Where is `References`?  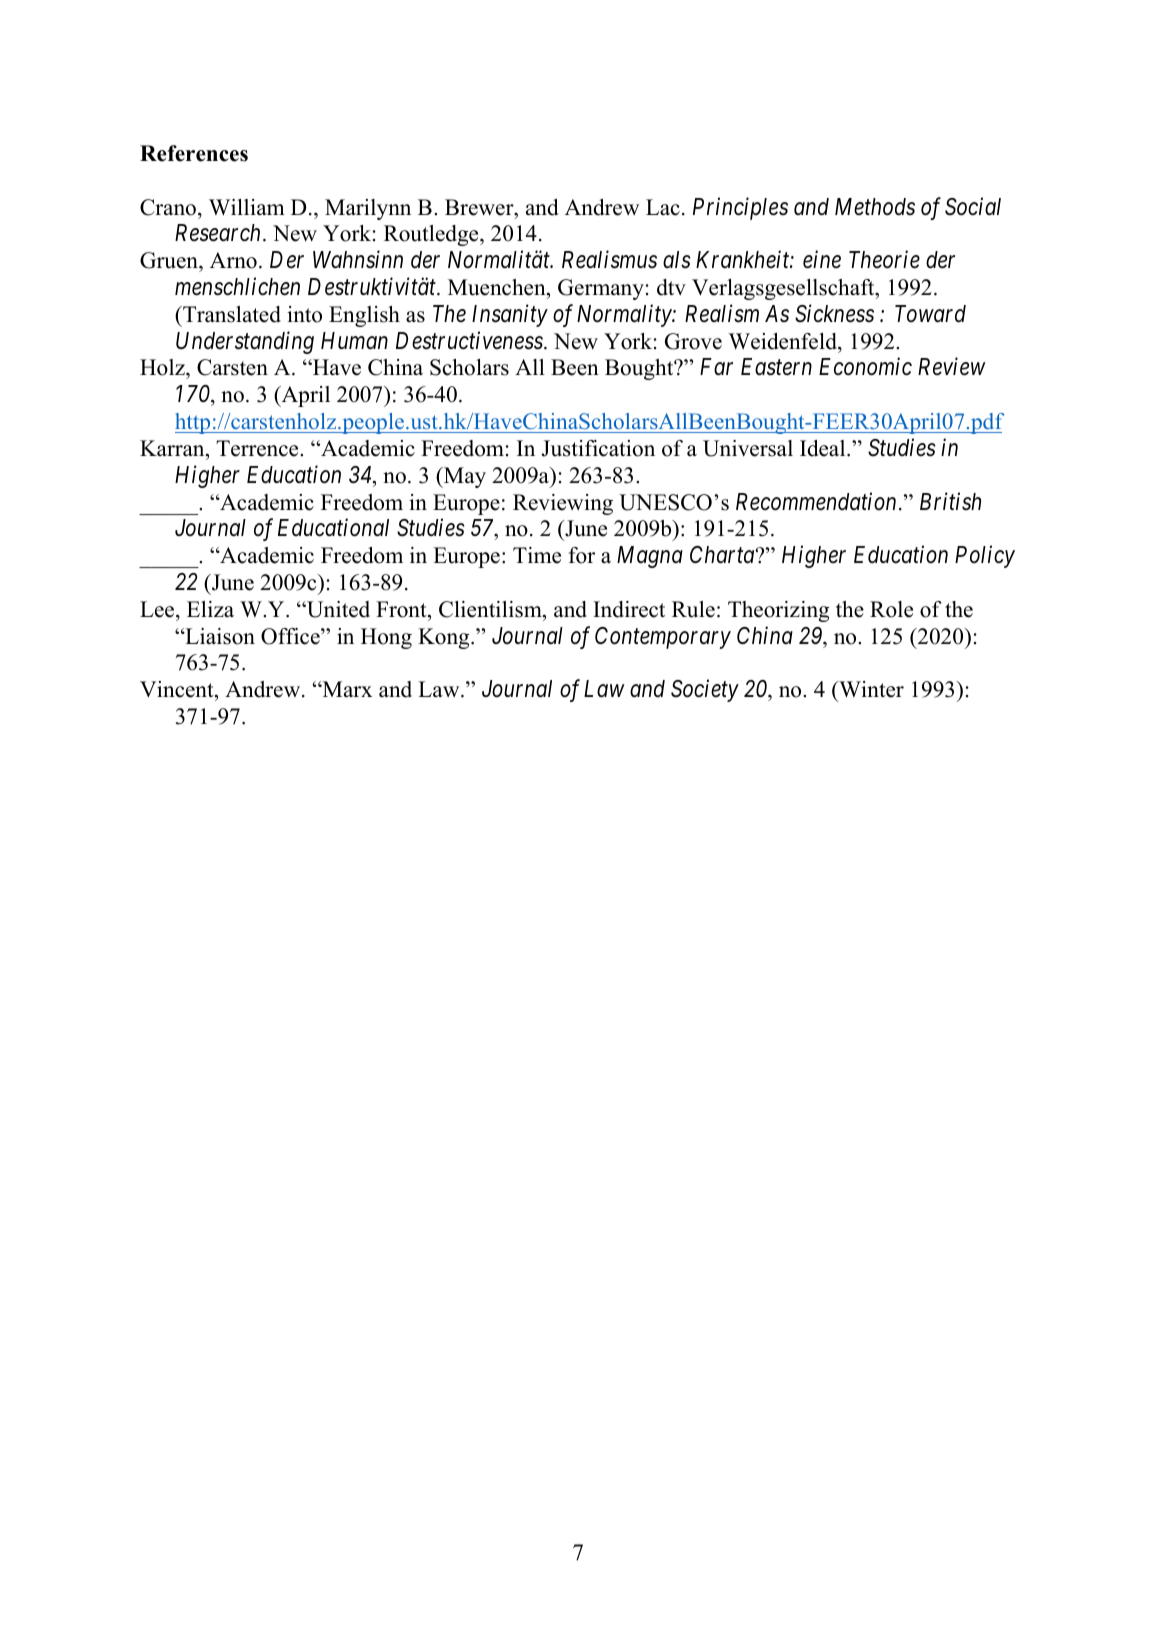
References is located at coordinates (194, 153).
